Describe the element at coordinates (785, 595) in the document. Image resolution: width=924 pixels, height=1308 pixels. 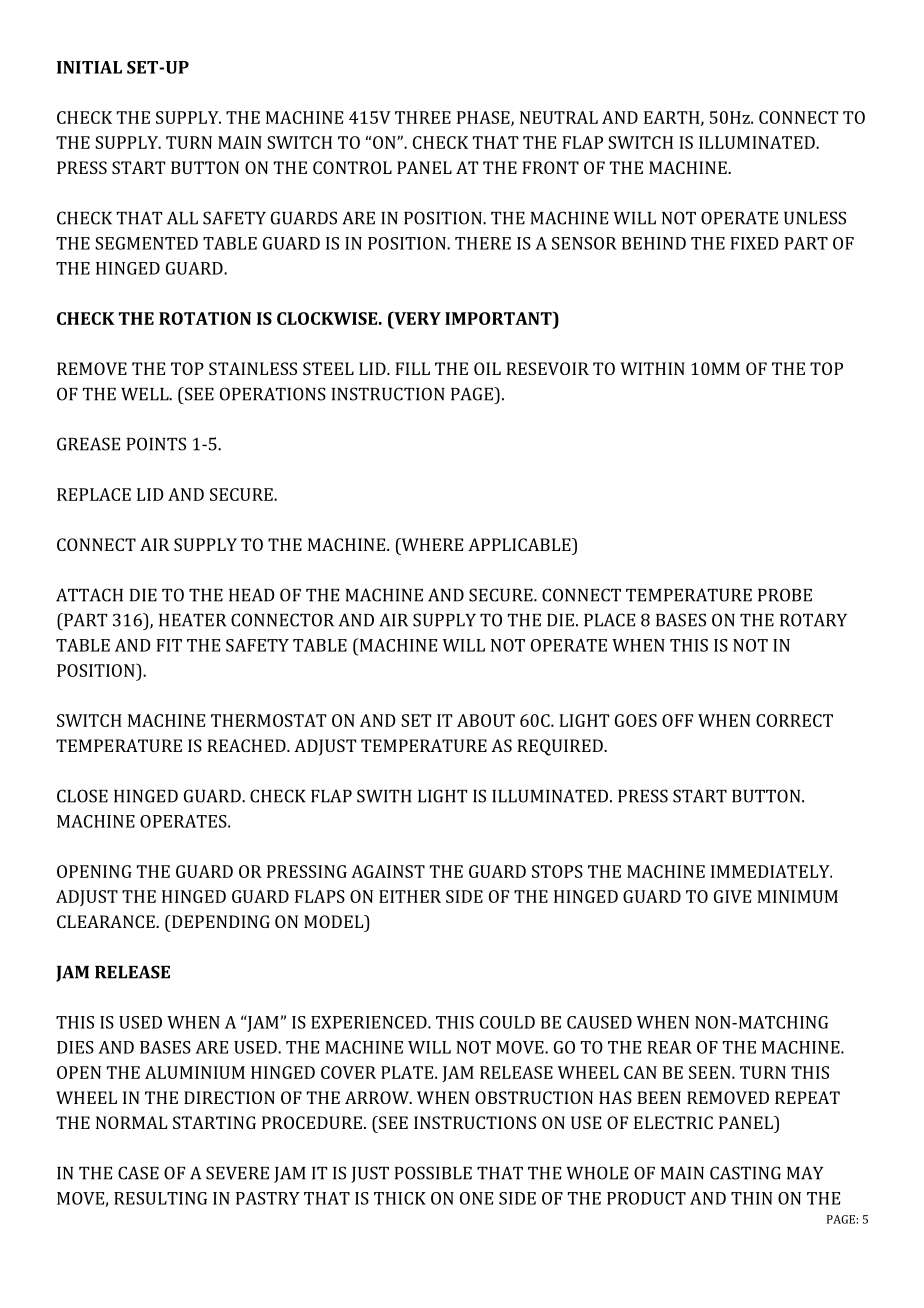
I see `PROBE` at that location.
